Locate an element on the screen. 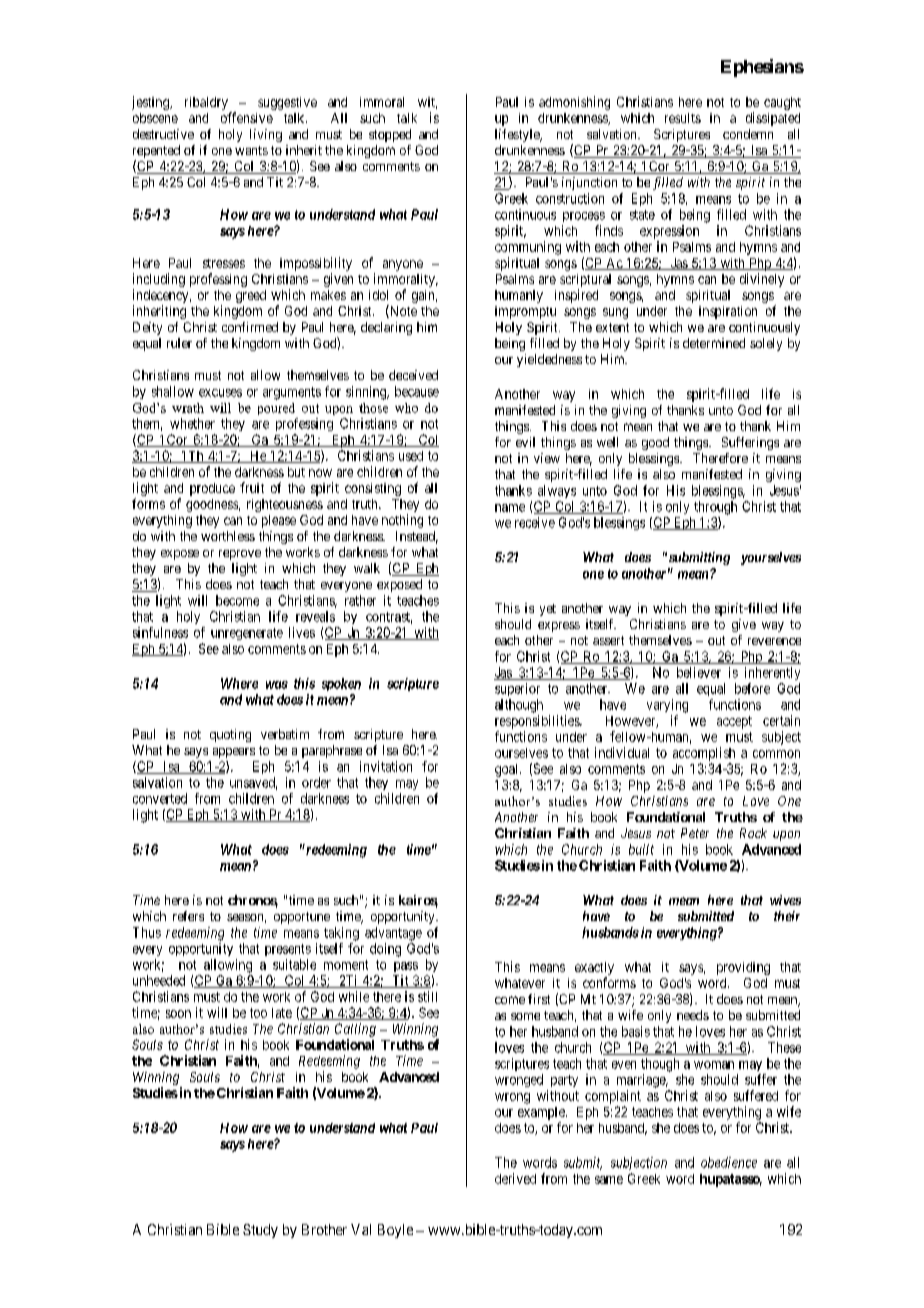 Image resolution: width=924 pixels, height=1308 pixels. derived is located at coordinates (515, 1178).
